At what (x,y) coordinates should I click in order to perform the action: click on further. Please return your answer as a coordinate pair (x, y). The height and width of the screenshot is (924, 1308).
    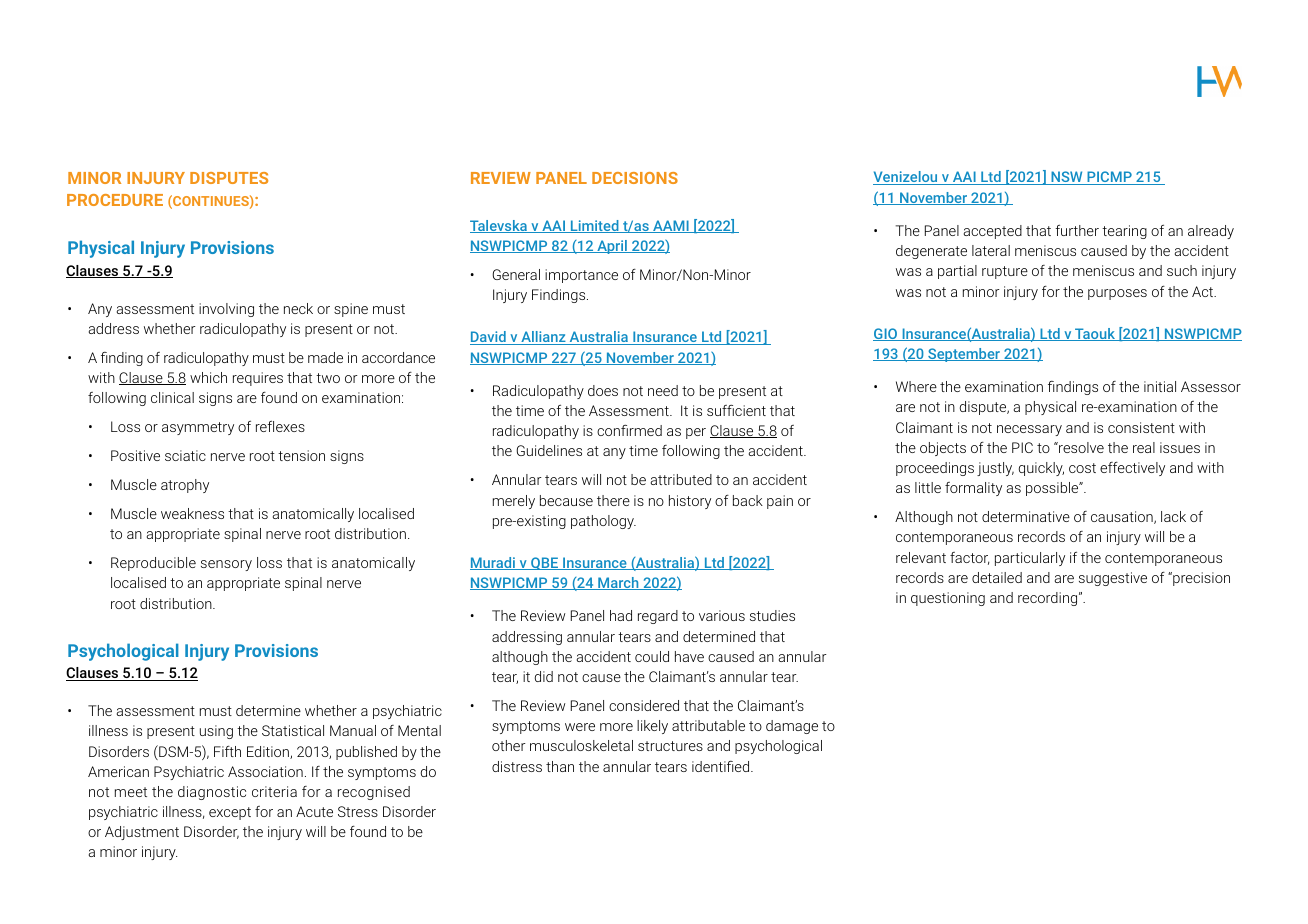
    Looking at the image, I should click on (1077, 230).
